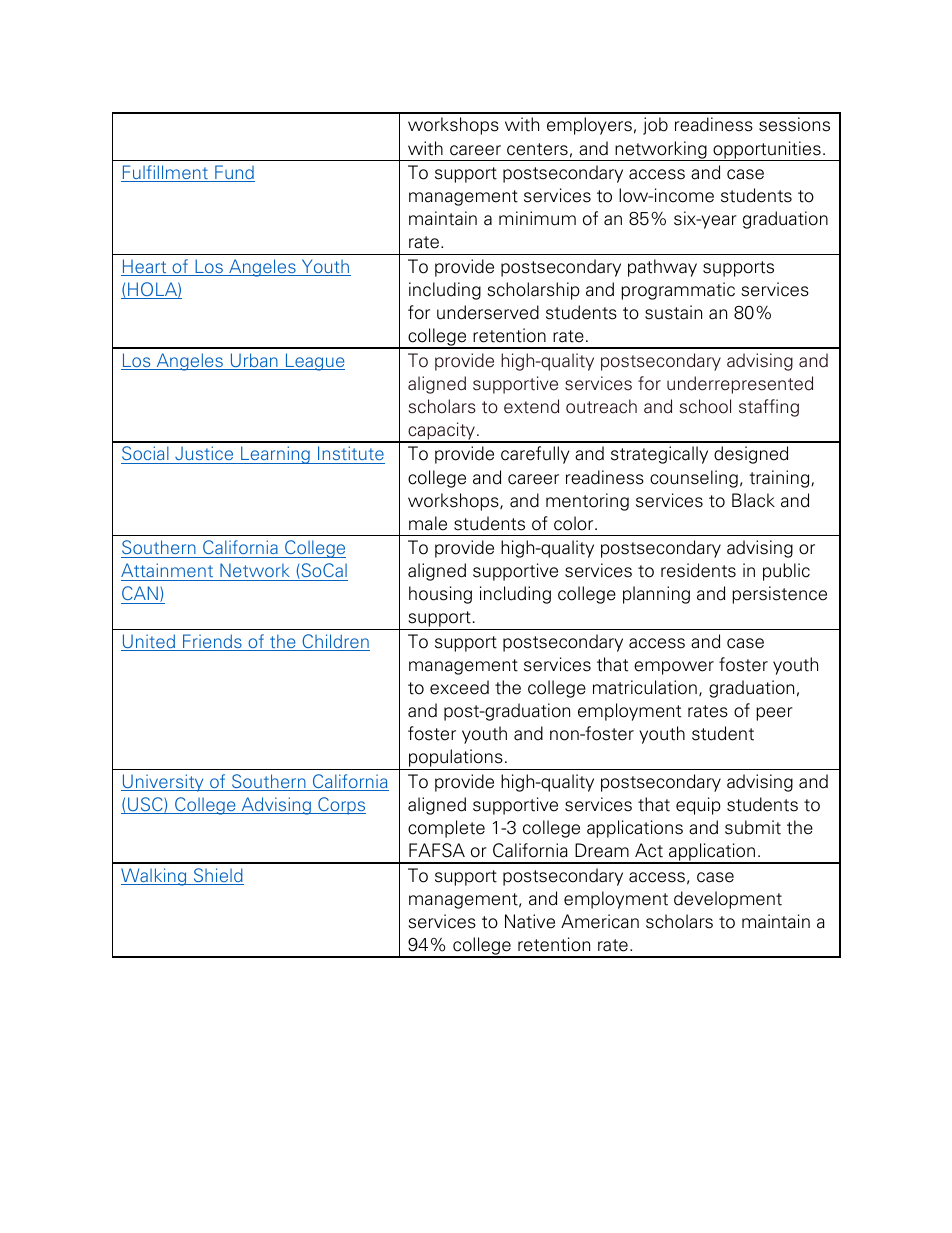 This screenshot has height=1233, width=952. Describe the element at coordinates (753, 500) in the screenshot. I see `Black` at that location.
